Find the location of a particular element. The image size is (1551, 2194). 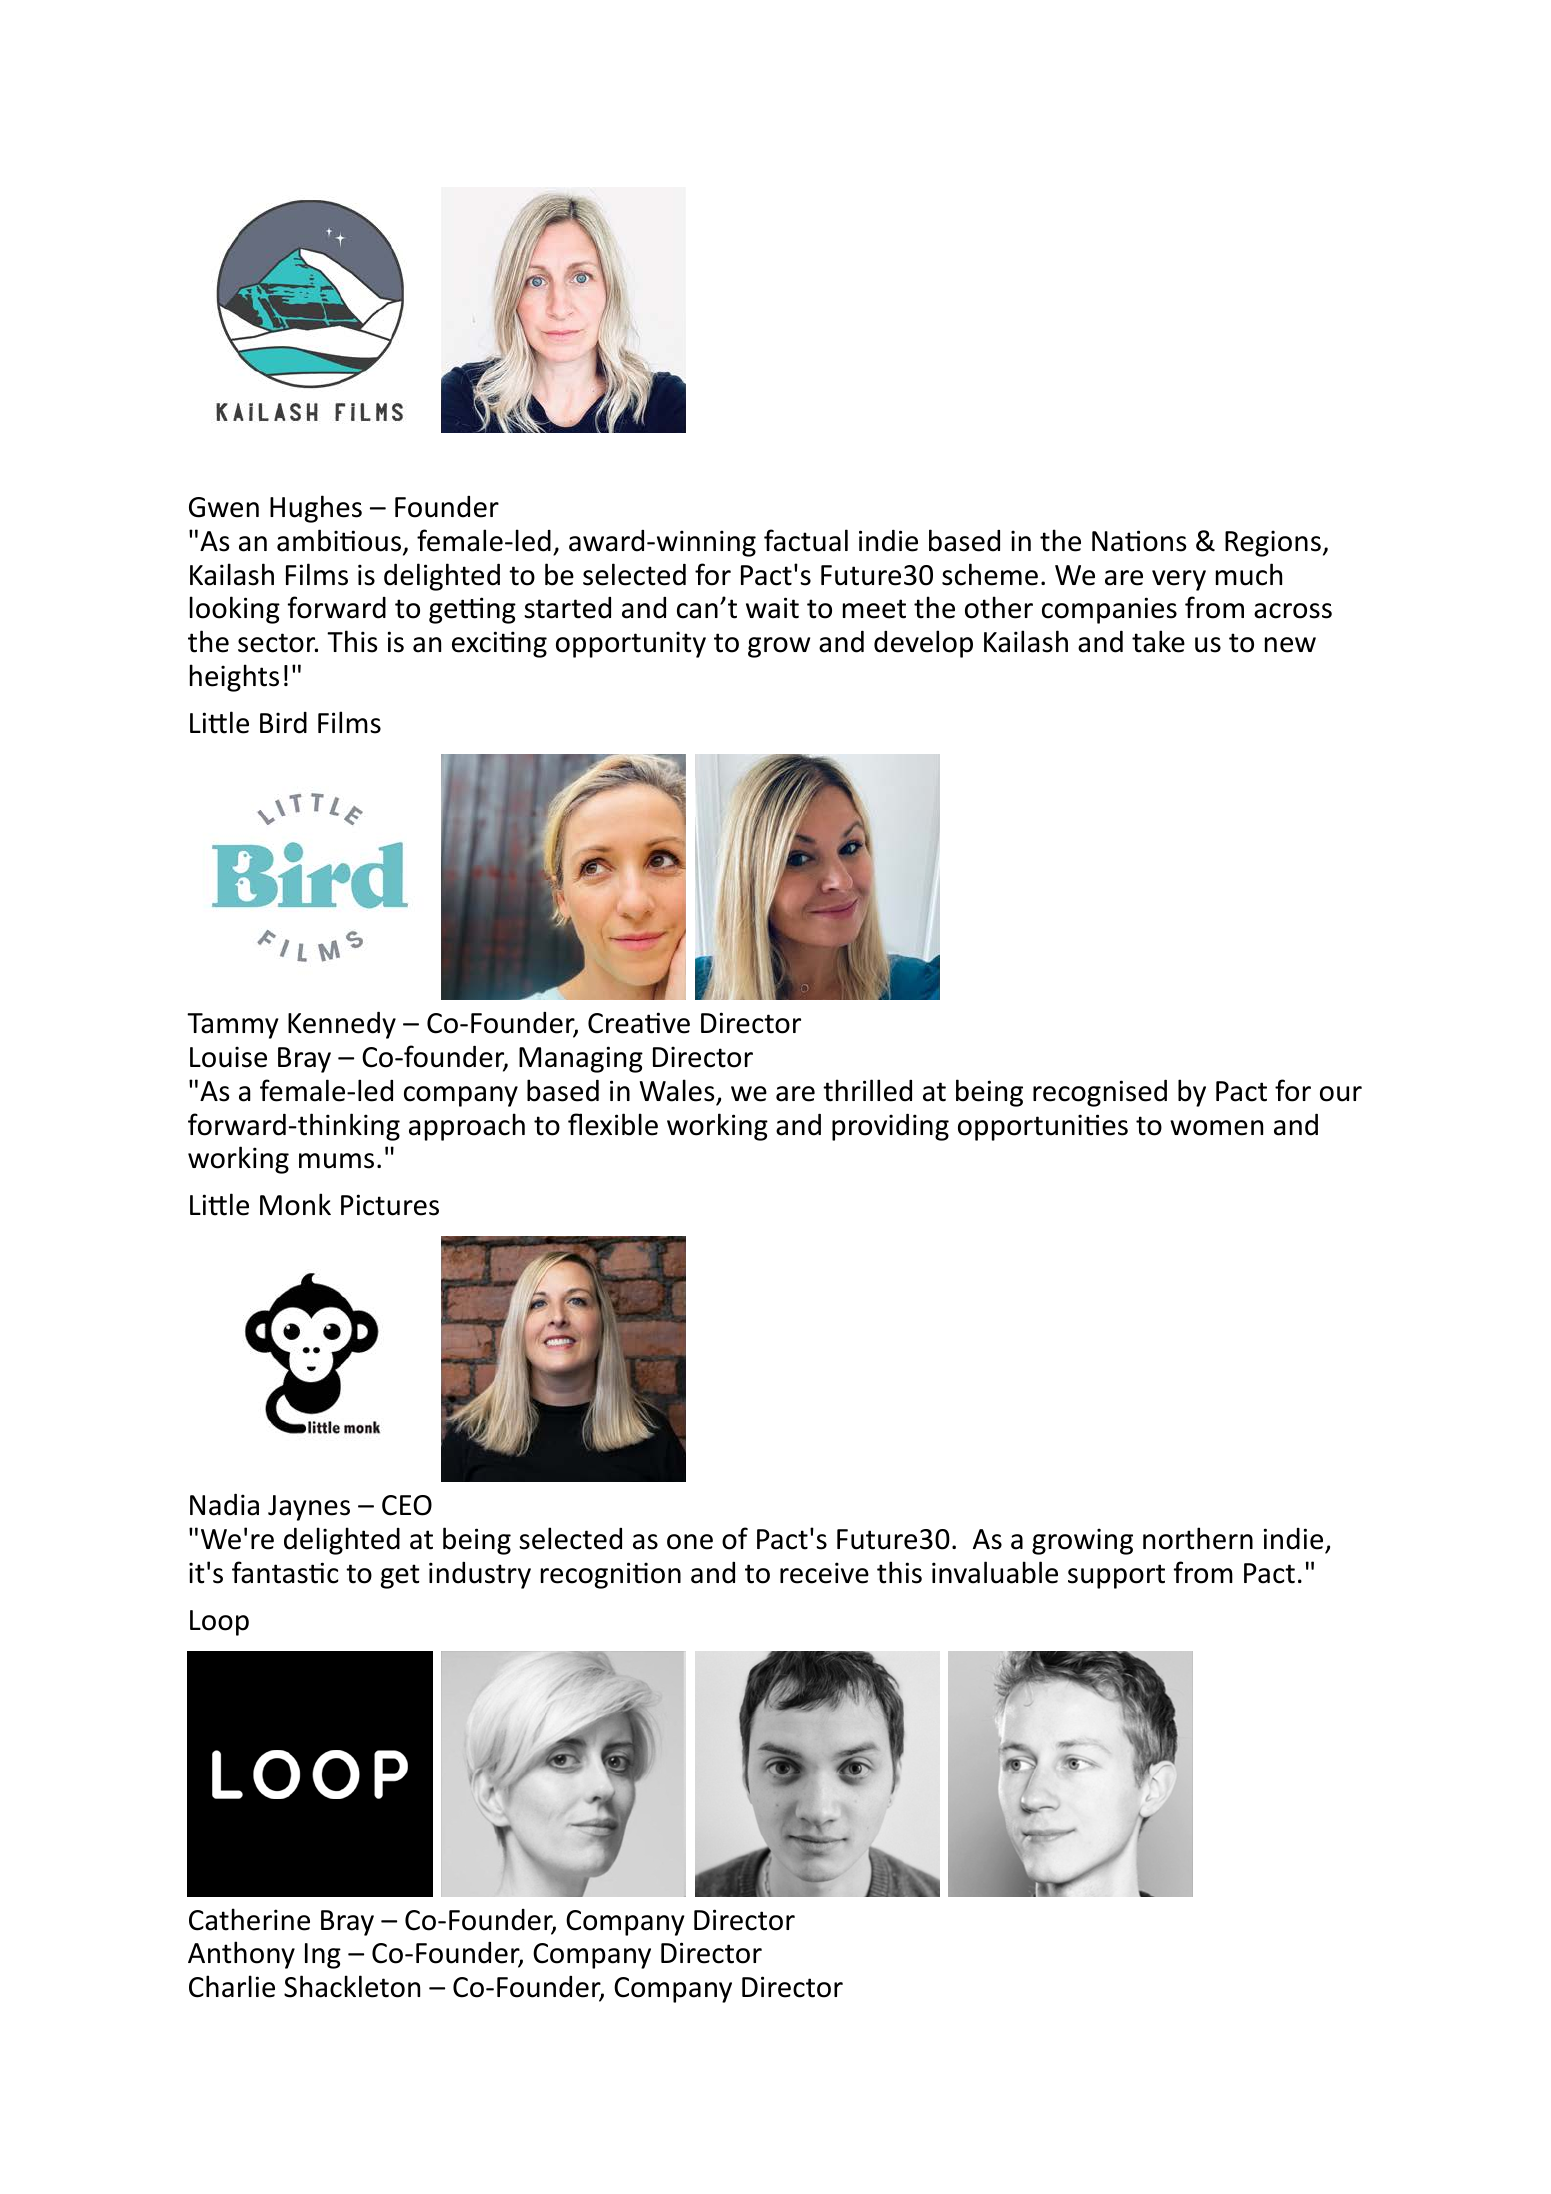

support is located at coordinates (1116, 1576).
